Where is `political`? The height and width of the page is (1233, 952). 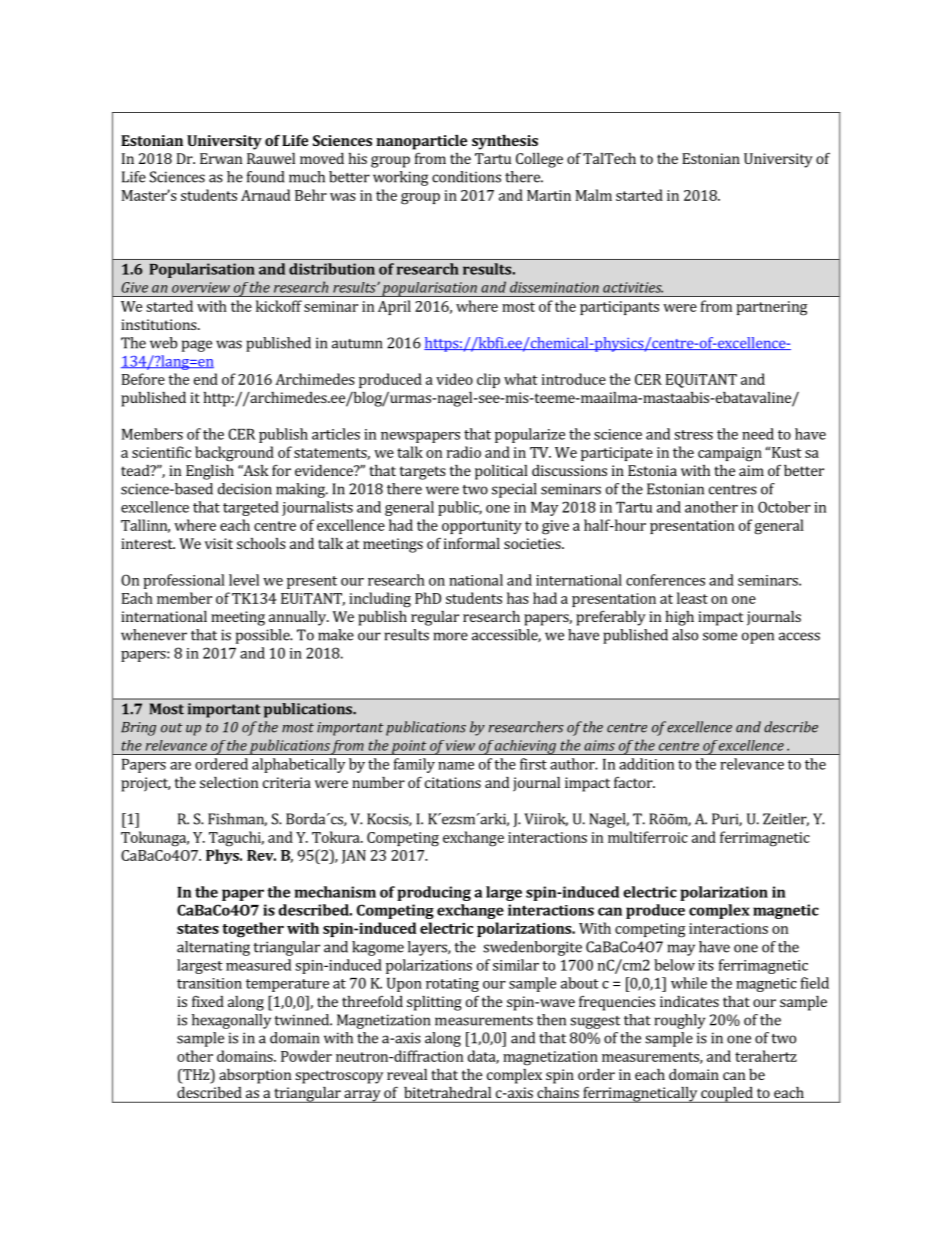
political is located at coordinates (501, 472).
